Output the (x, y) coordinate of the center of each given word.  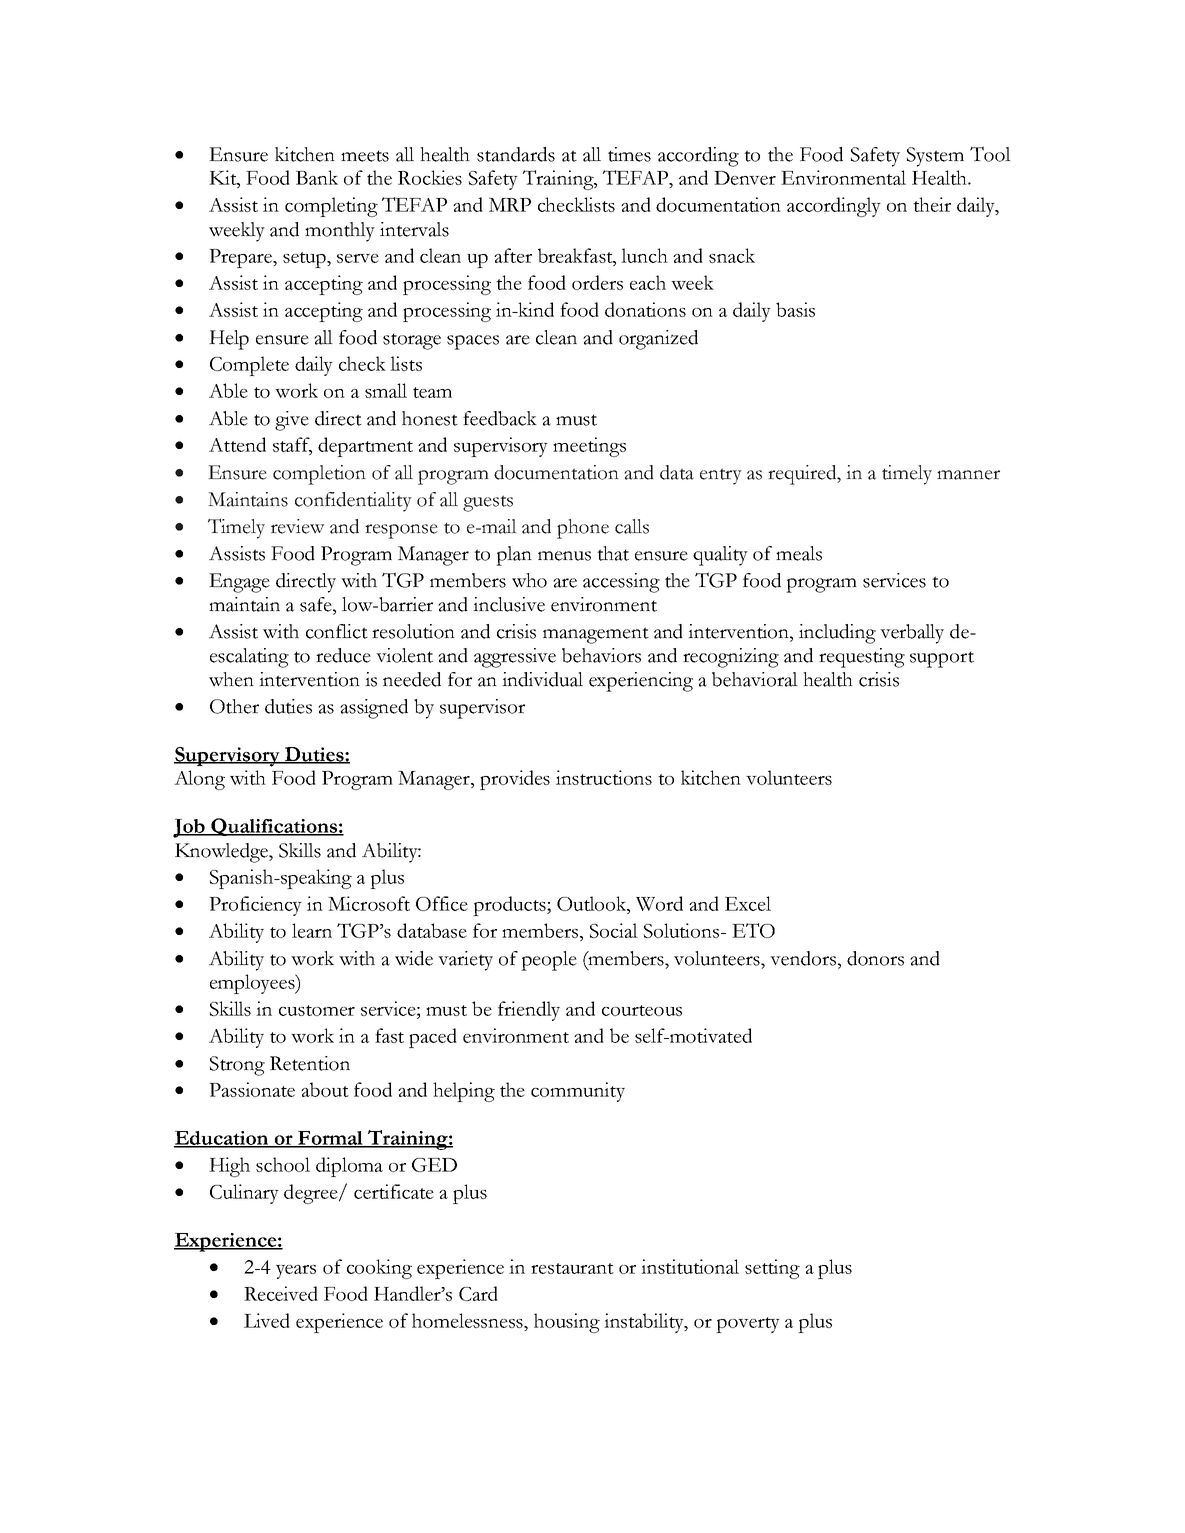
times (629, 154)
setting (772, 1269)
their (932, 204)
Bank (317, 177)
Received (281, 1293)
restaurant (572, 1268)
